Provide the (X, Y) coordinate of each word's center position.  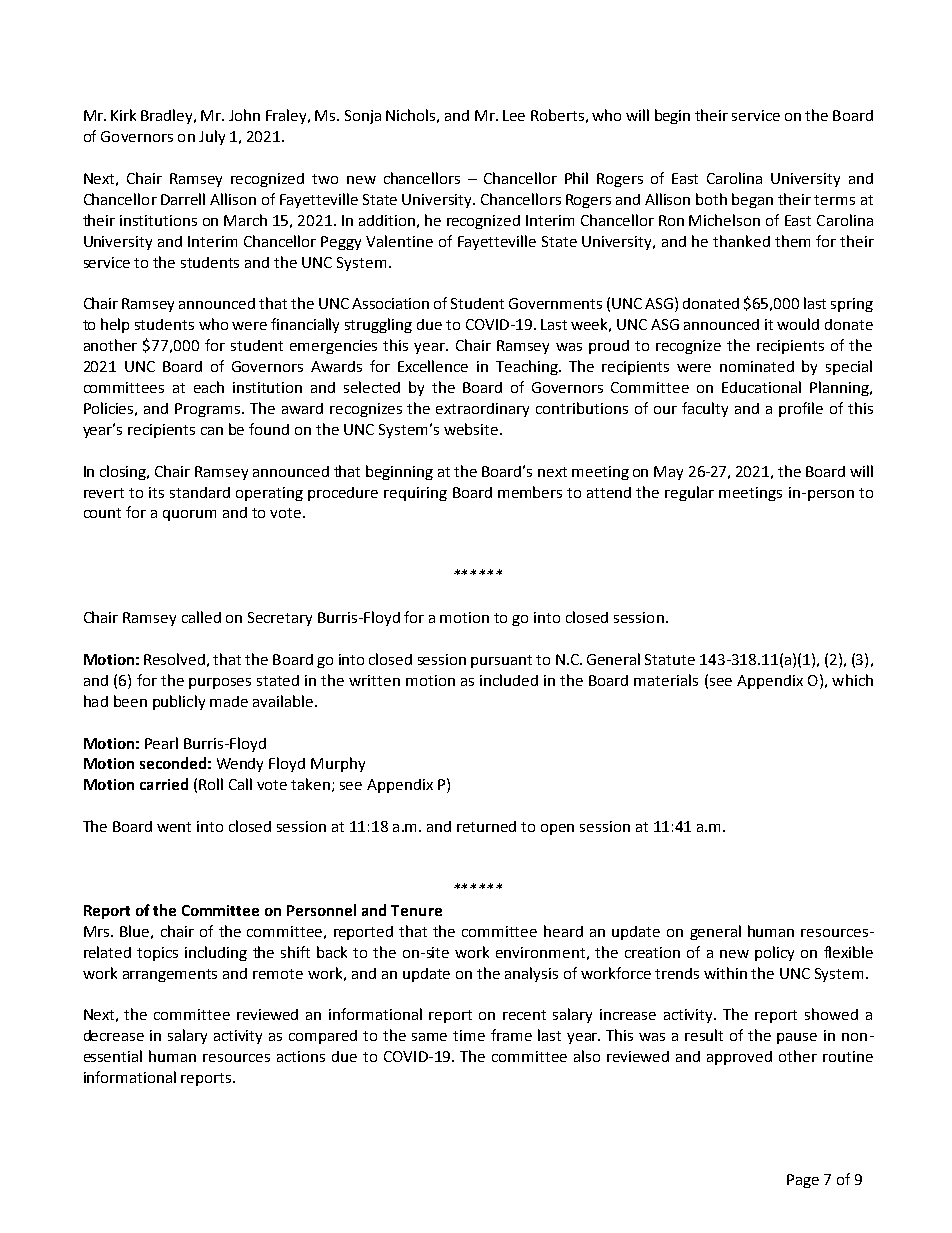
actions (301, 1056)
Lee (514, 115)
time (469, 1035)
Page (803, 1181)
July (212, 137)
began (752, 200)
